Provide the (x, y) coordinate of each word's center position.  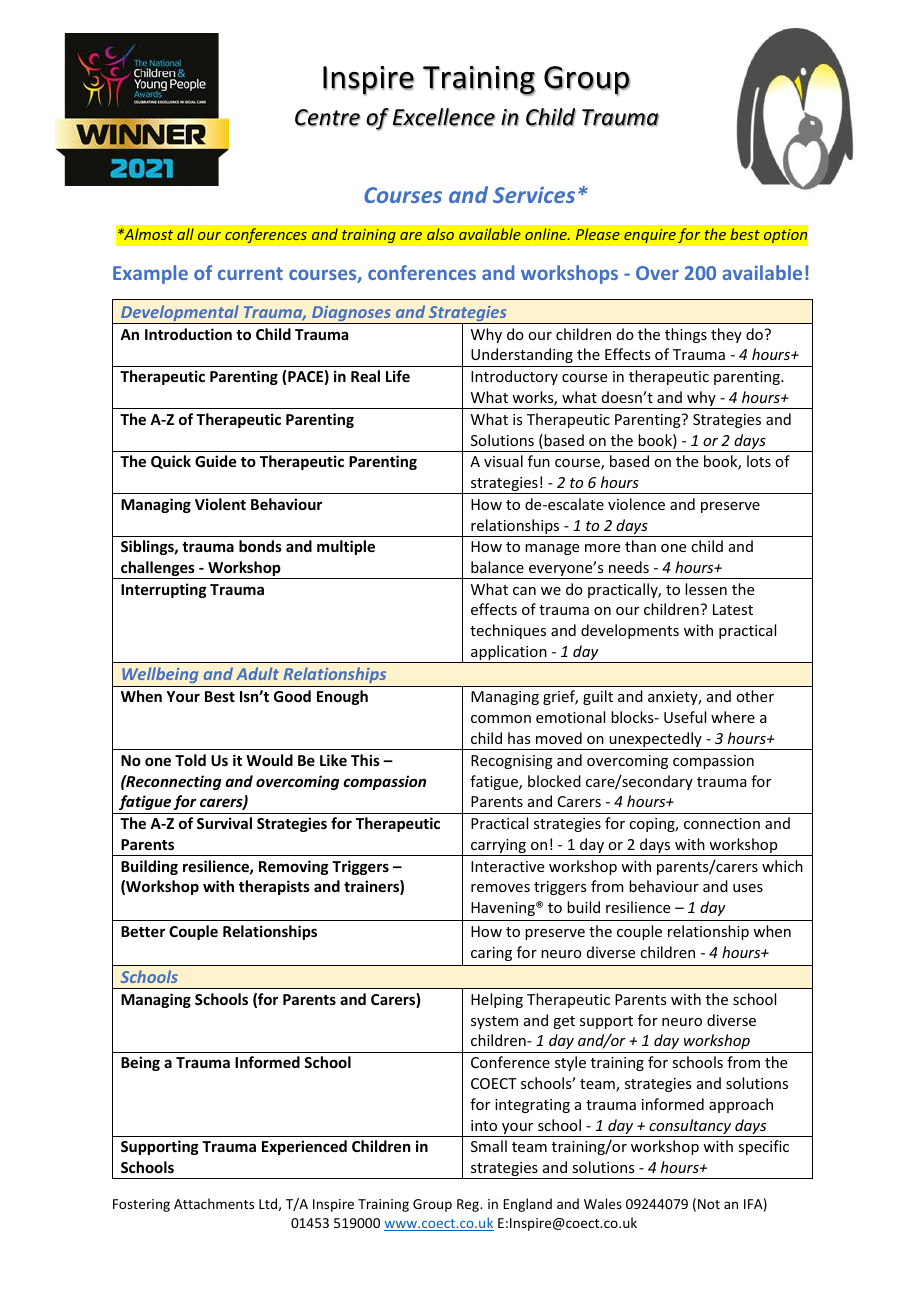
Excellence (444, 117)
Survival (224, 823)
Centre (328, 118)
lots (759, 461)
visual (503, 461)
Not (709, 1204)
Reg (469, 1205)
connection (722, 823)
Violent (220, 504)
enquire (650, 235)
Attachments (214, 1203)
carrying (498, 847)
